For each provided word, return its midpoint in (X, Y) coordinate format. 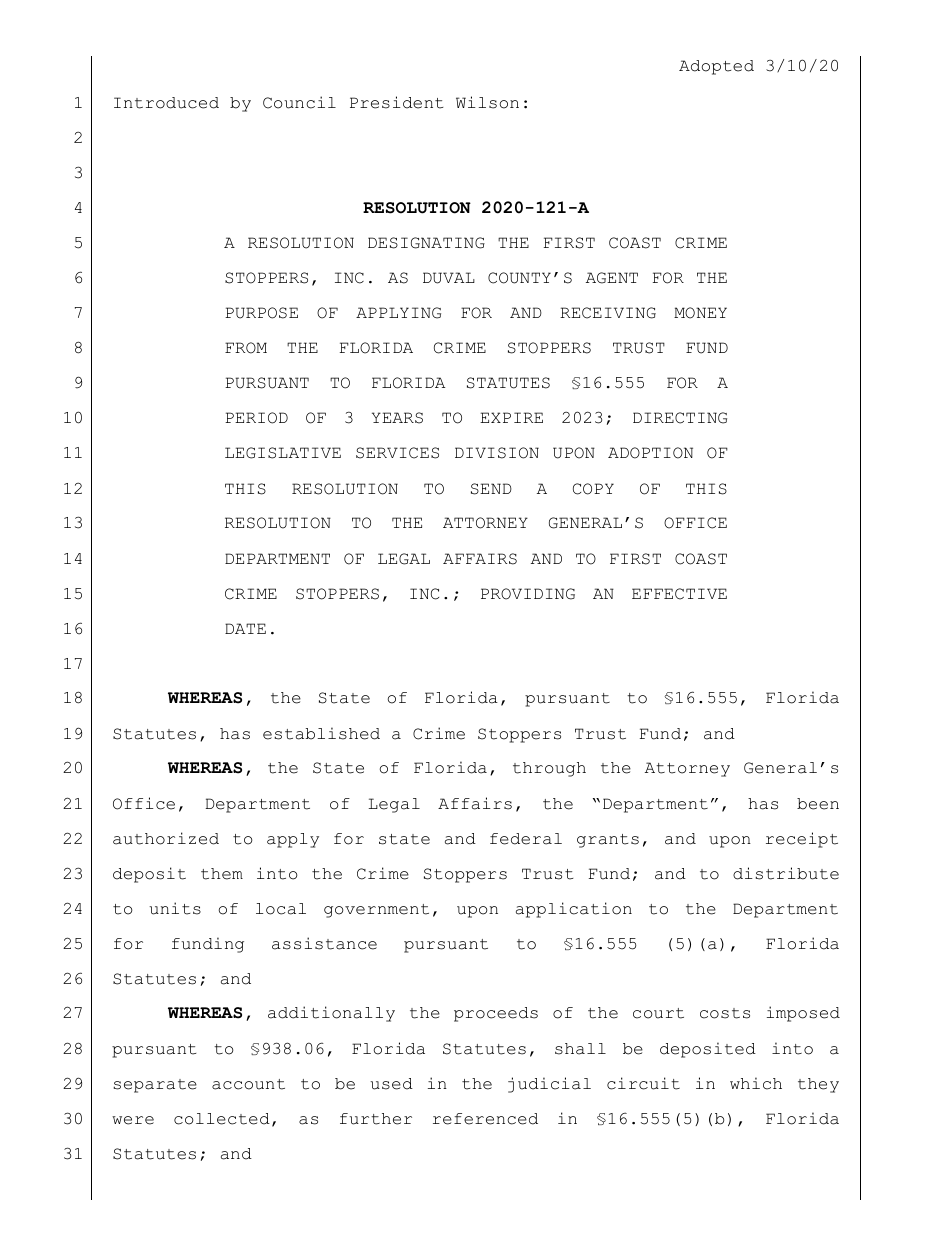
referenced (485, 1119)
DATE (245, 628)
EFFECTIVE (679, 594)
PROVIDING (528, 594)
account (248, 1084)
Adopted (716, 67)
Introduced (166, 103)
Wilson (487, 102)
